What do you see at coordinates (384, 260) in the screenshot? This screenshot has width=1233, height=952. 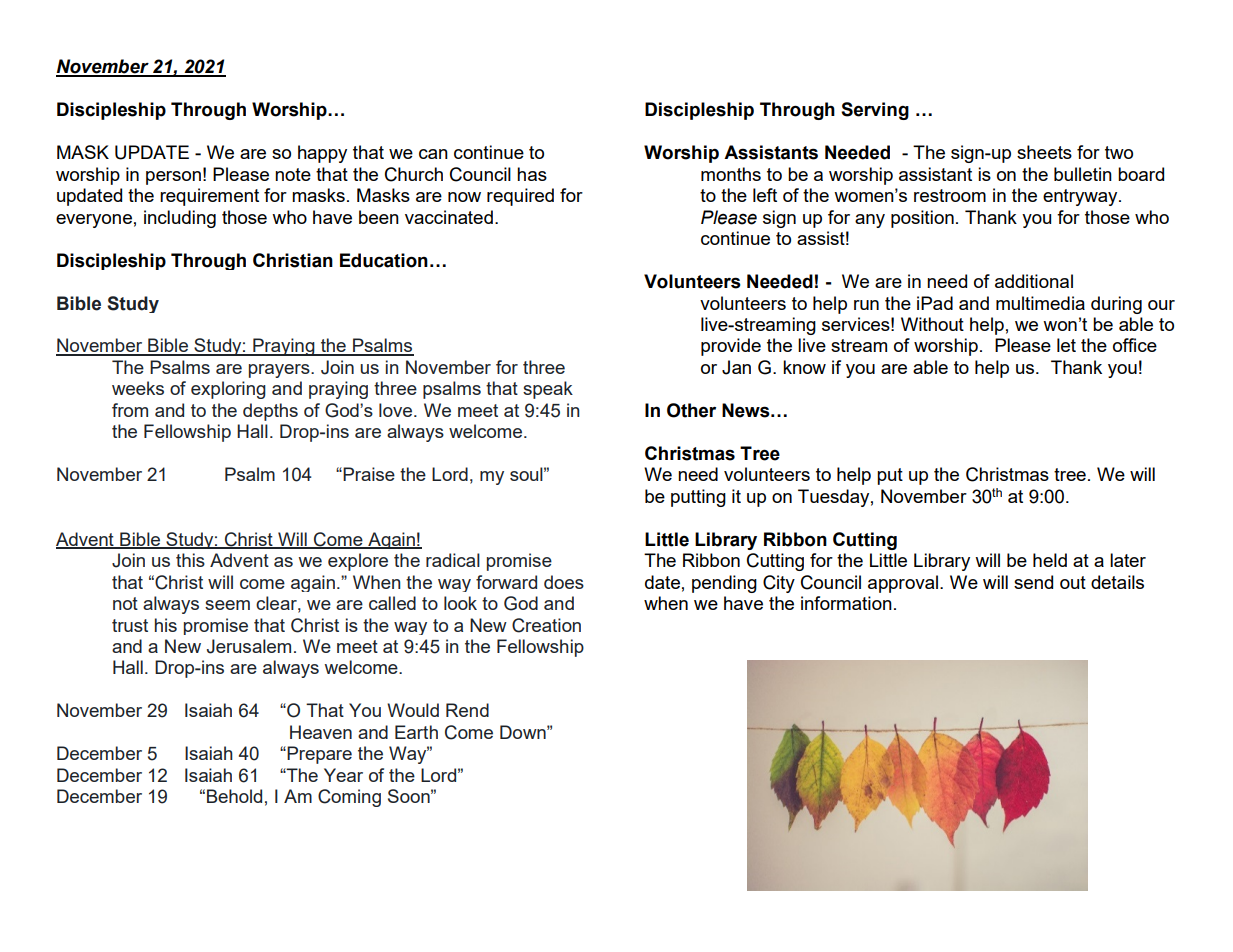 I see `Education` at bounding box center [384, 260].
